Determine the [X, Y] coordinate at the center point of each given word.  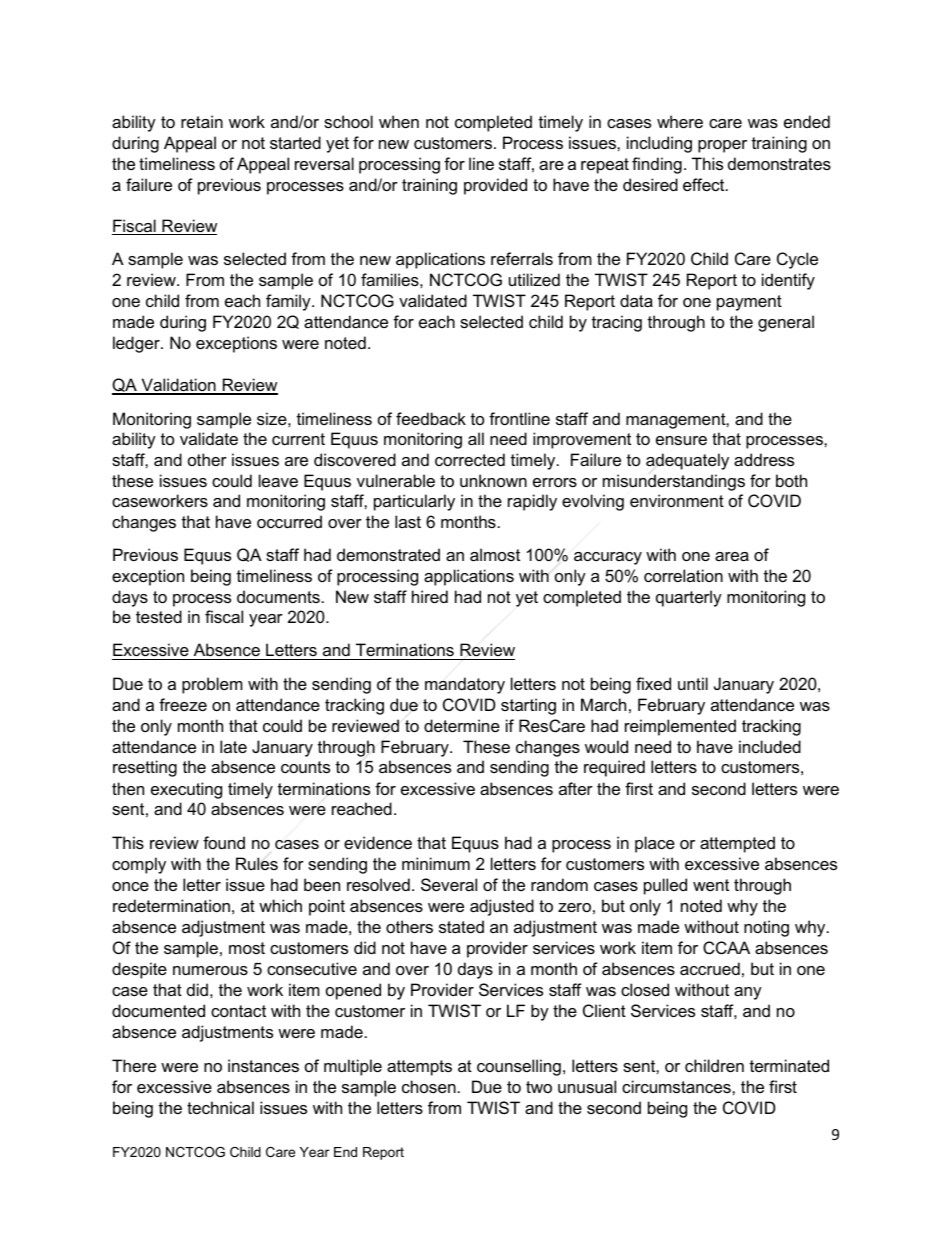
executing [186, 790]
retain [202, 121]
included [770, 746]
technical [220, 1107]
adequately [687, 461]
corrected [470, 459]
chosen [429, 1086]
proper [722, 146]
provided [495, 186]
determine [462, 725]
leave [278, 480]
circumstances [677, 1086]
